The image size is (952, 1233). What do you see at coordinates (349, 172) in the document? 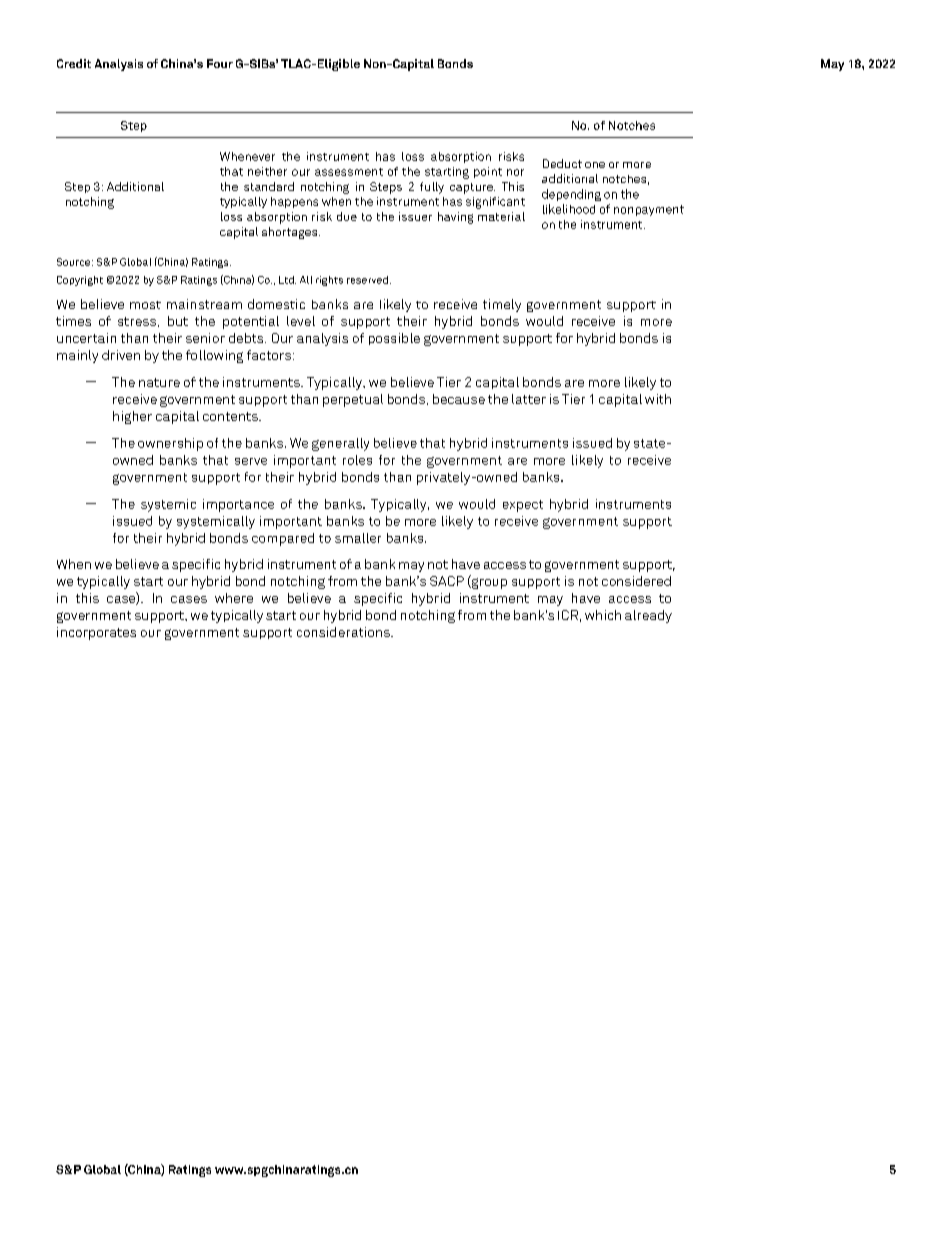
I see `assessment` at bounding box center [349, 172].
